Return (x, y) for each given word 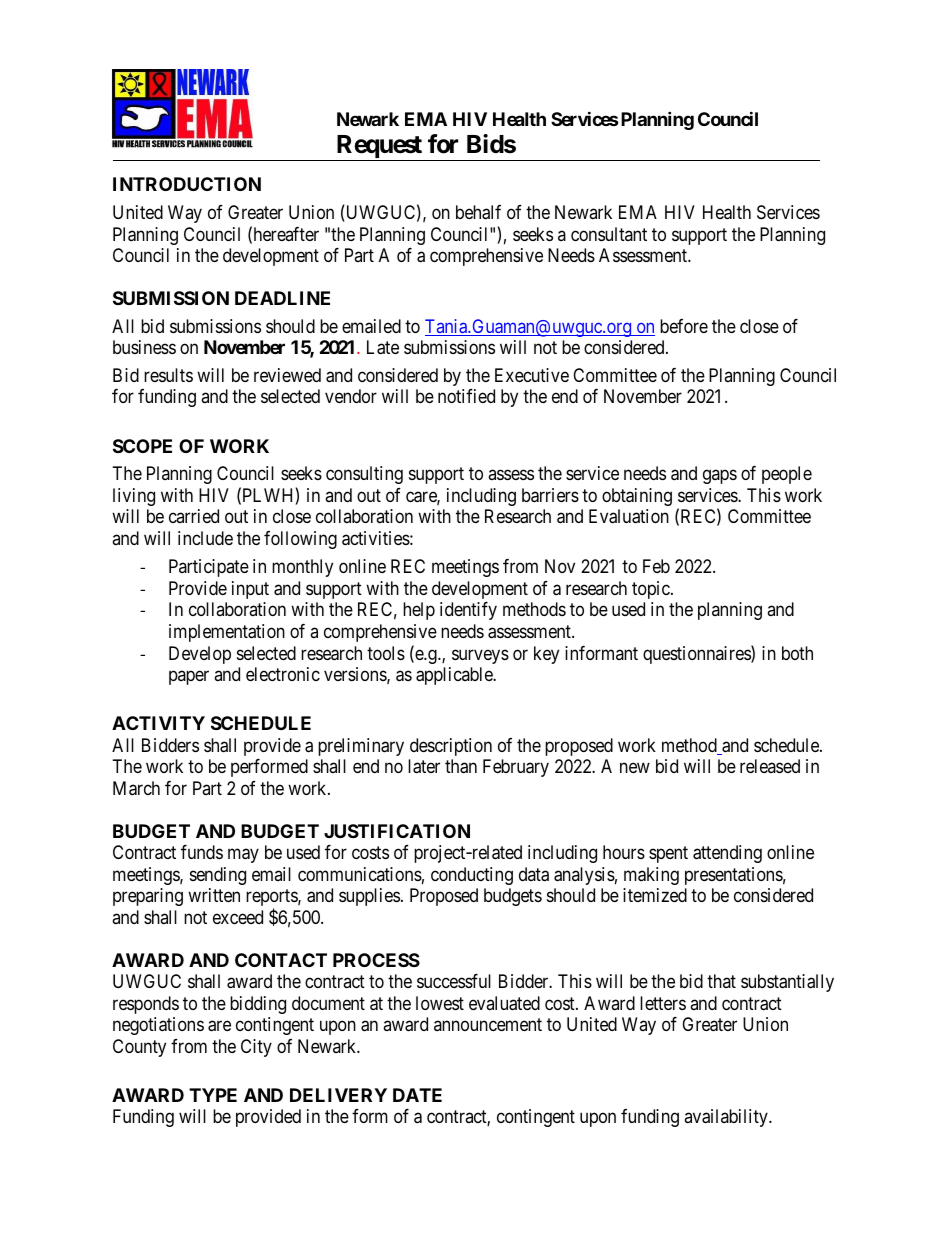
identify (468, 611)
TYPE (213, 1095)
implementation (227, 633)
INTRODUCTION (187, 184)
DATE (417, 1095)
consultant (609, 234)
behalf (478, 212)
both (797, 653)
